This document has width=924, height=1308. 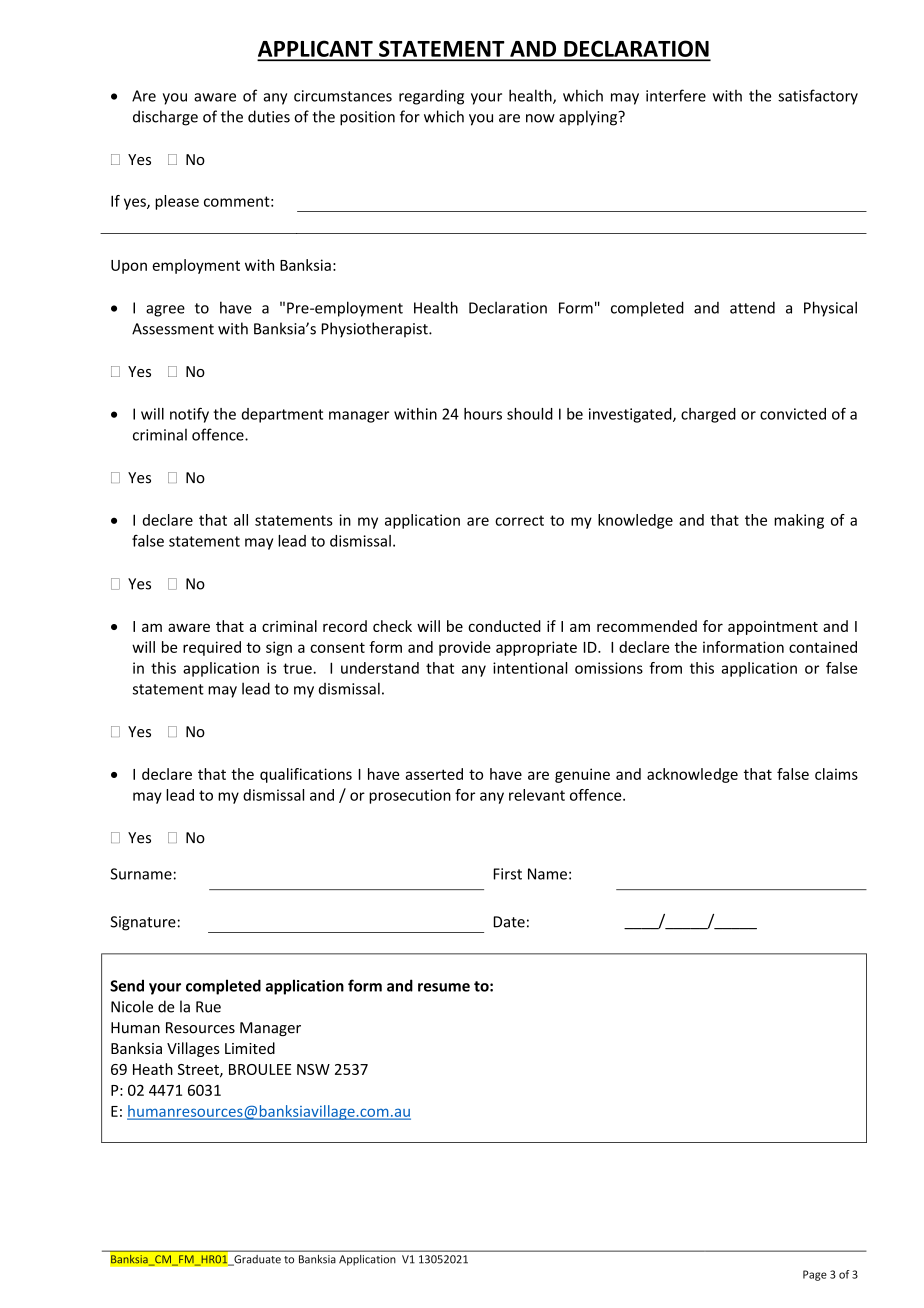 What do you see at coordinates (773, 628) in the document?
I see `appointment` at bounding box center [773, 628].
